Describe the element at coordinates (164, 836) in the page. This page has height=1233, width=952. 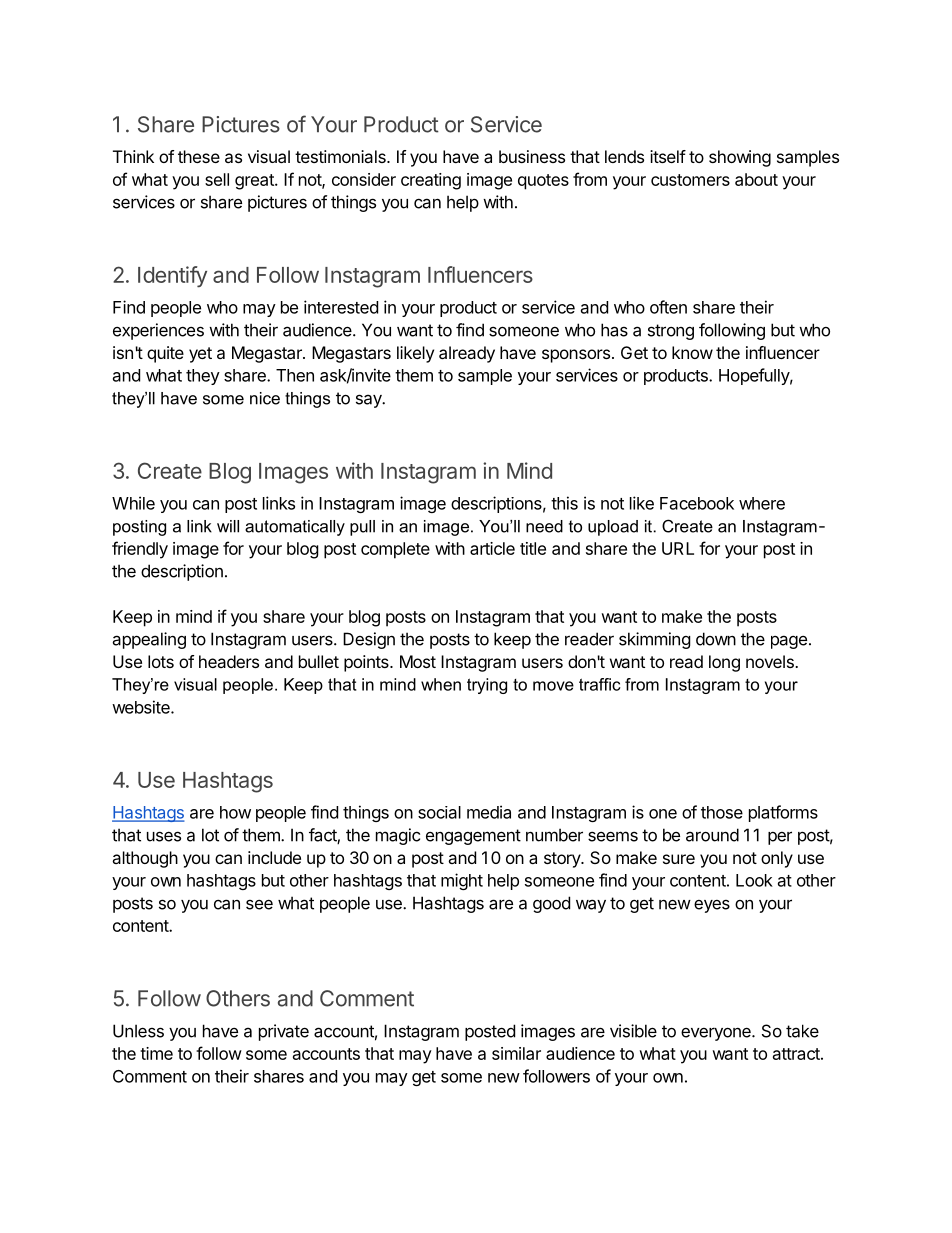
I see `uses` at that location.
